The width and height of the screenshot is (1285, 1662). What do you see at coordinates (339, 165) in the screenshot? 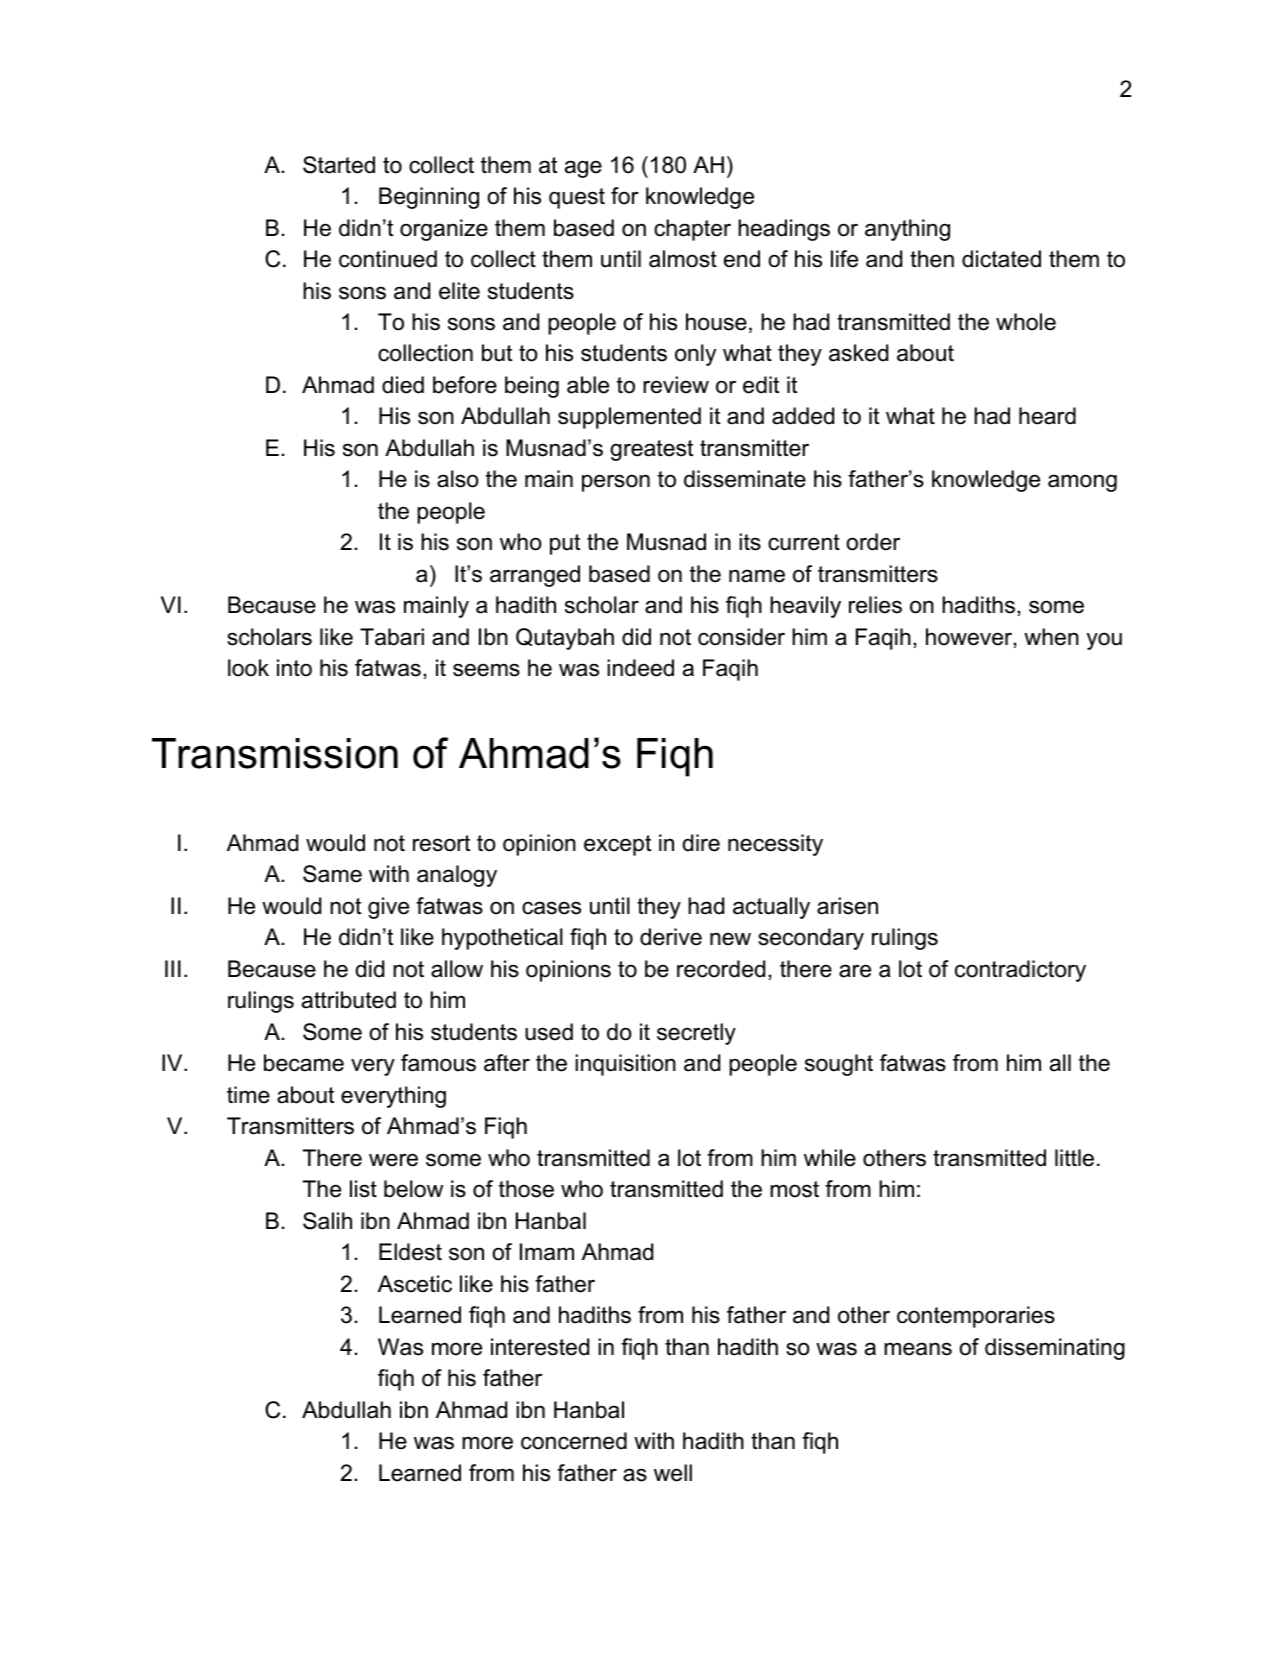
I see `Started` at bounding box center [339, 165].
